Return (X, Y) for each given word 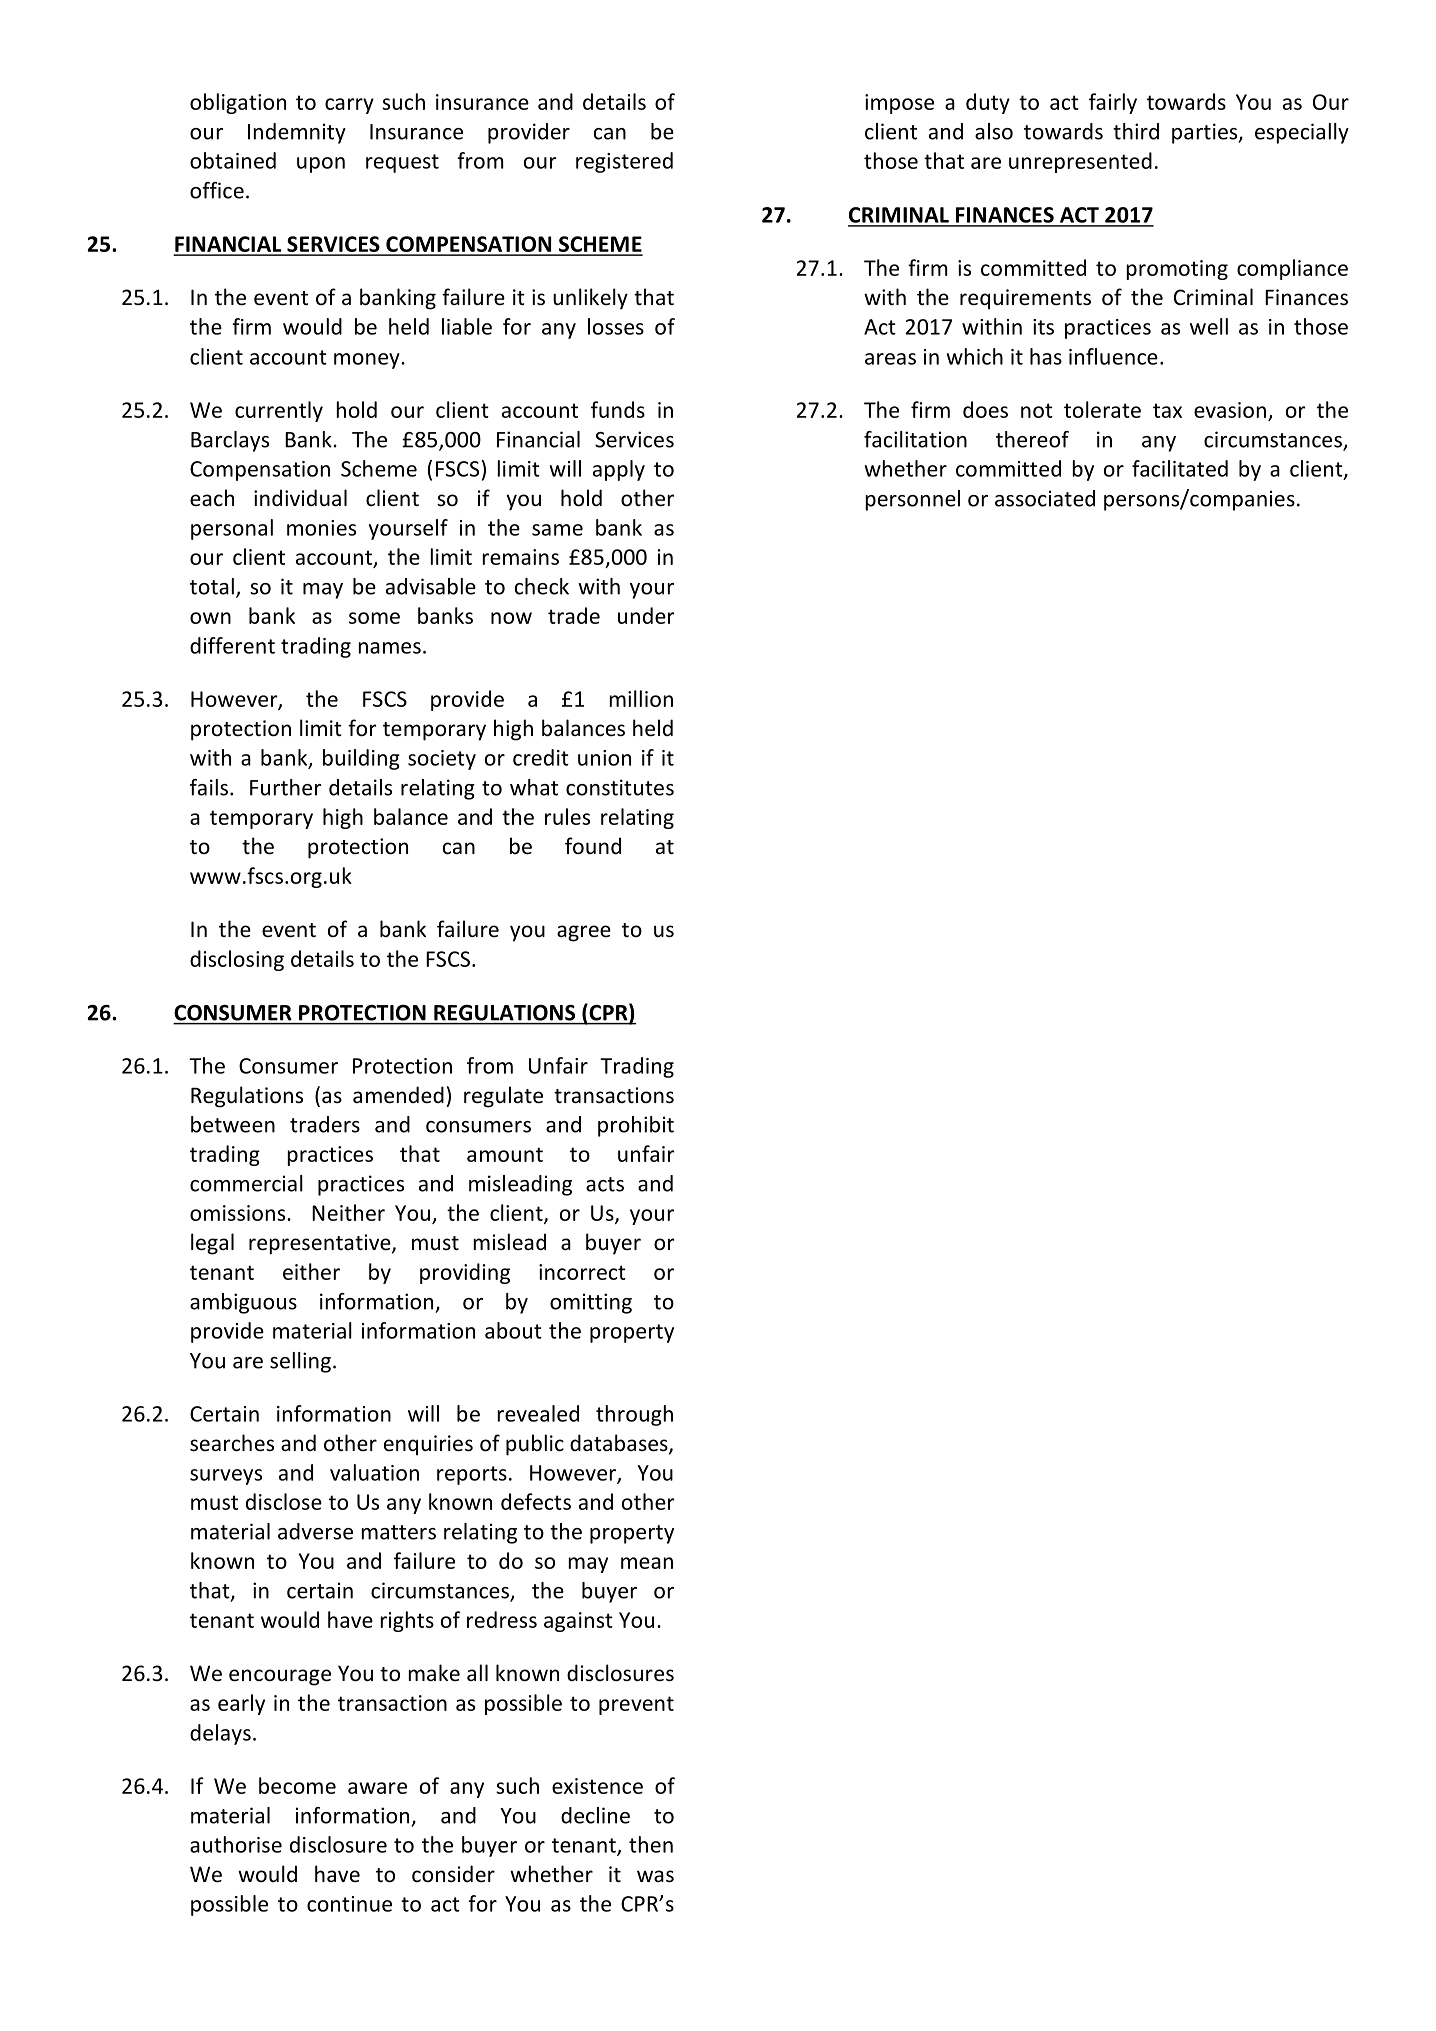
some (374, 618)
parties (1206, 133)
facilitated (1180, 468)
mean (647, 1563)
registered (624, 162)
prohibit (636, 1126)
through (634, 1415)
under (646, 615)
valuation (374, 1472)
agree (584, 933)
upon (321, 165)
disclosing (237, 960)
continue (349, 1904)
